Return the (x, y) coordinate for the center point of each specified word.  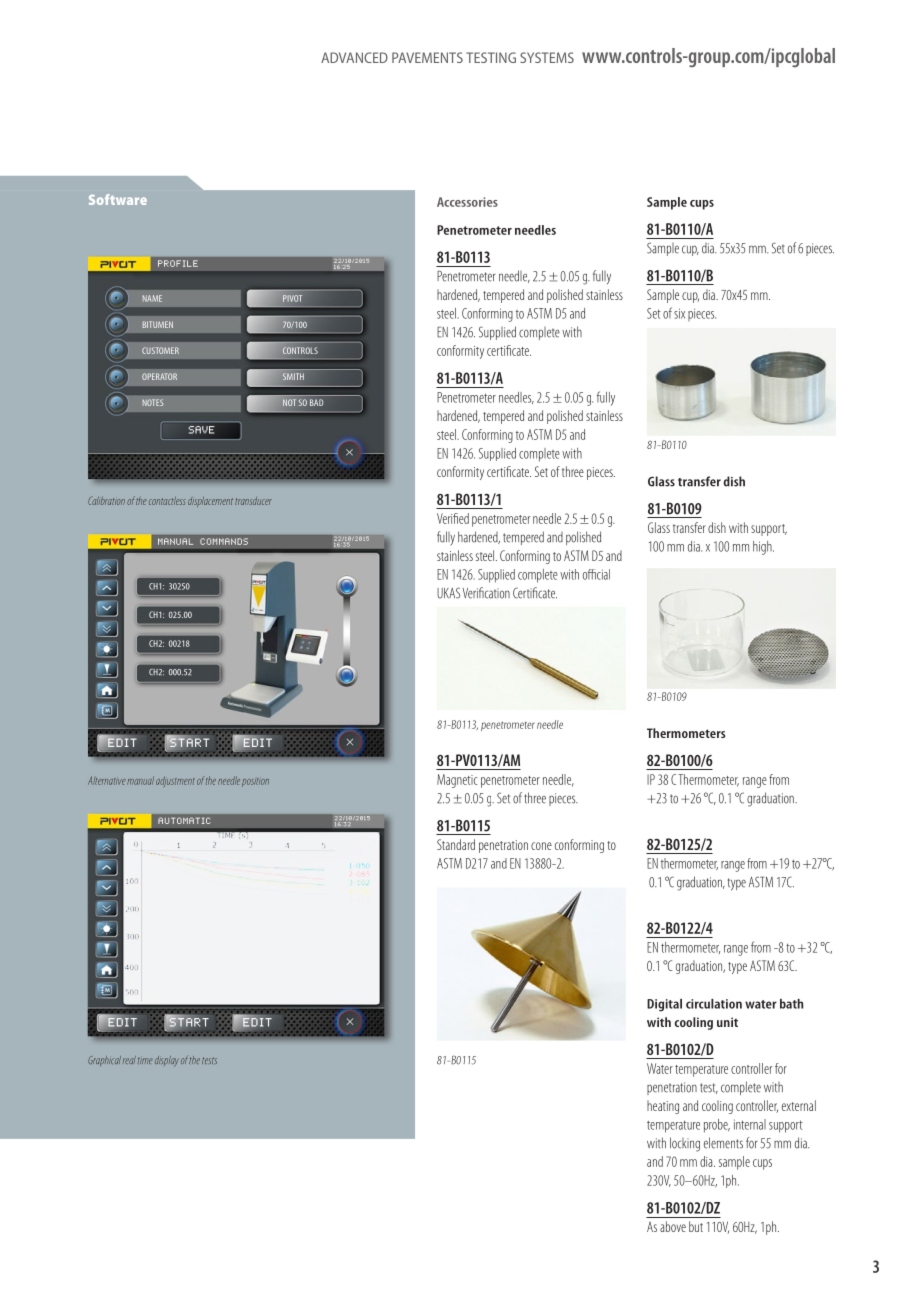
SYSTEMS (547, 57)
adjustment (175, 781)
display (167, 1061)
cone (541, 846)
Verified (453, 518)
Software (118, 199)
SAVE (201, 430)
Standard (456, 844)
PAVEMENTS (427, 57)
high (763, 548)
